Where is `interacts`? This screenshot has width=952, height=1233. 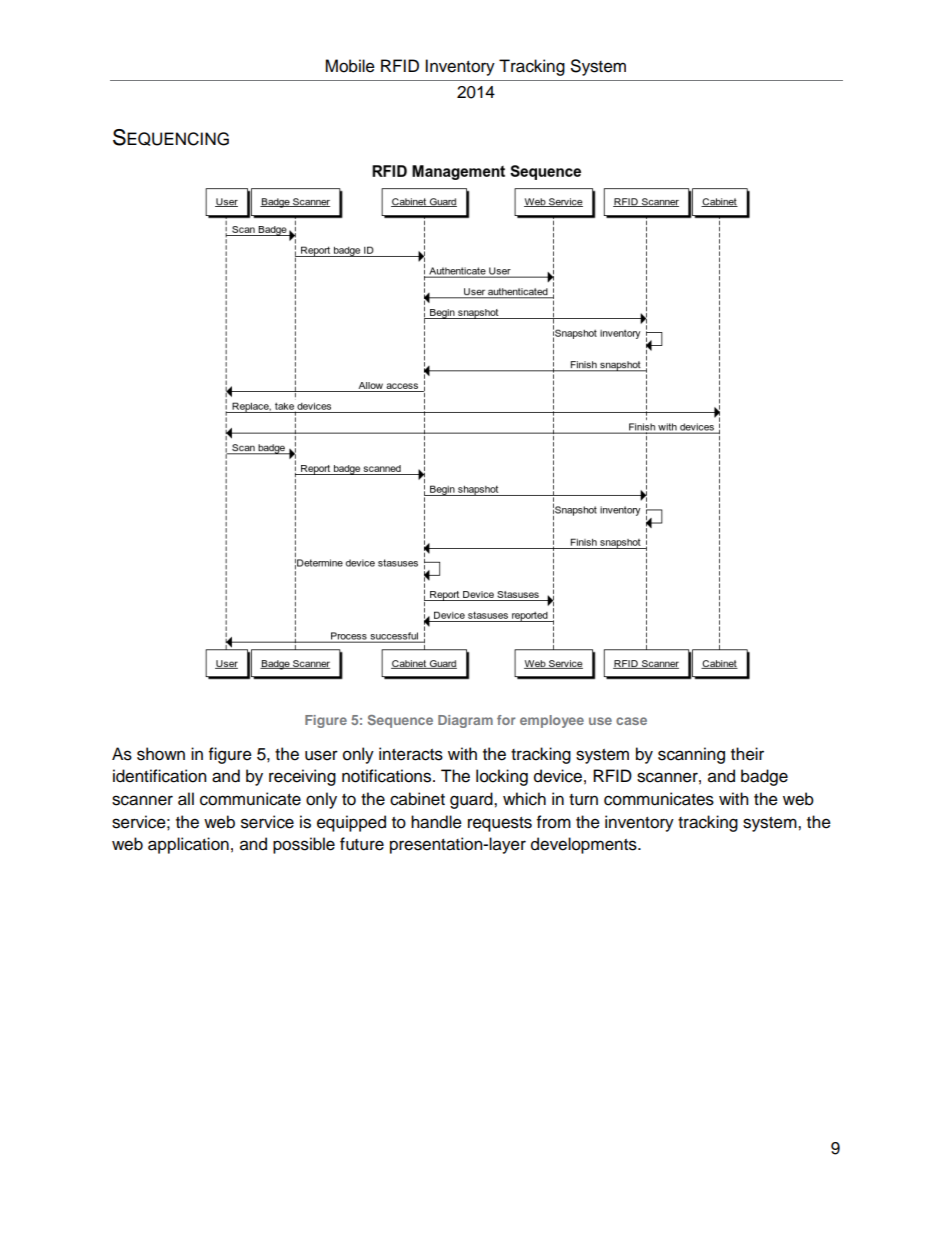 interacts is located at coordinates (411, 754).
